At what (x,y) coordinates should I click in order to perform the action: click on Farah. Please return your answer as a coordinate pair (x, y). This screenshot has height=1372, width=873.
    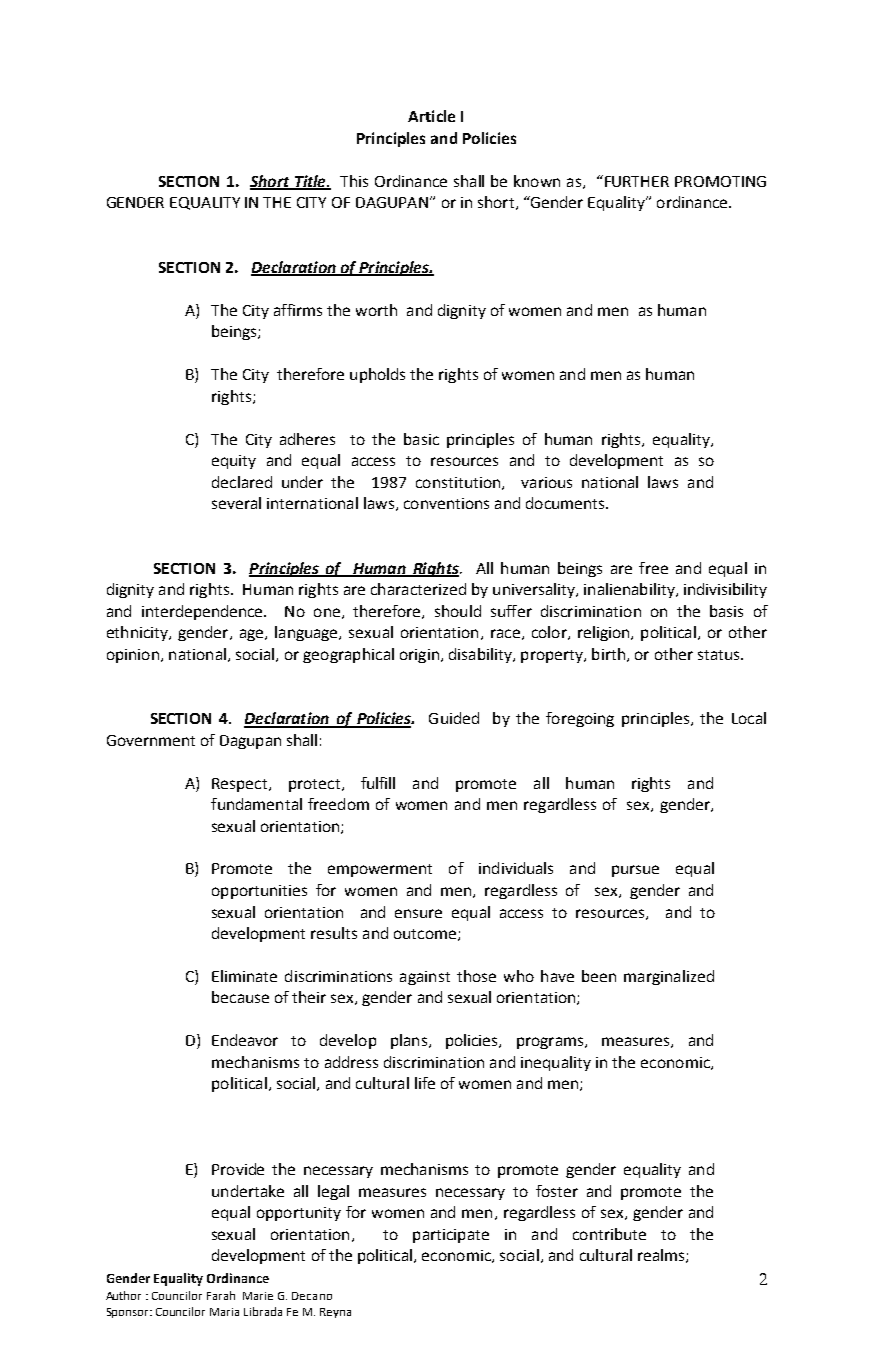
    Looking at the image, I should click on (221, 1295).
